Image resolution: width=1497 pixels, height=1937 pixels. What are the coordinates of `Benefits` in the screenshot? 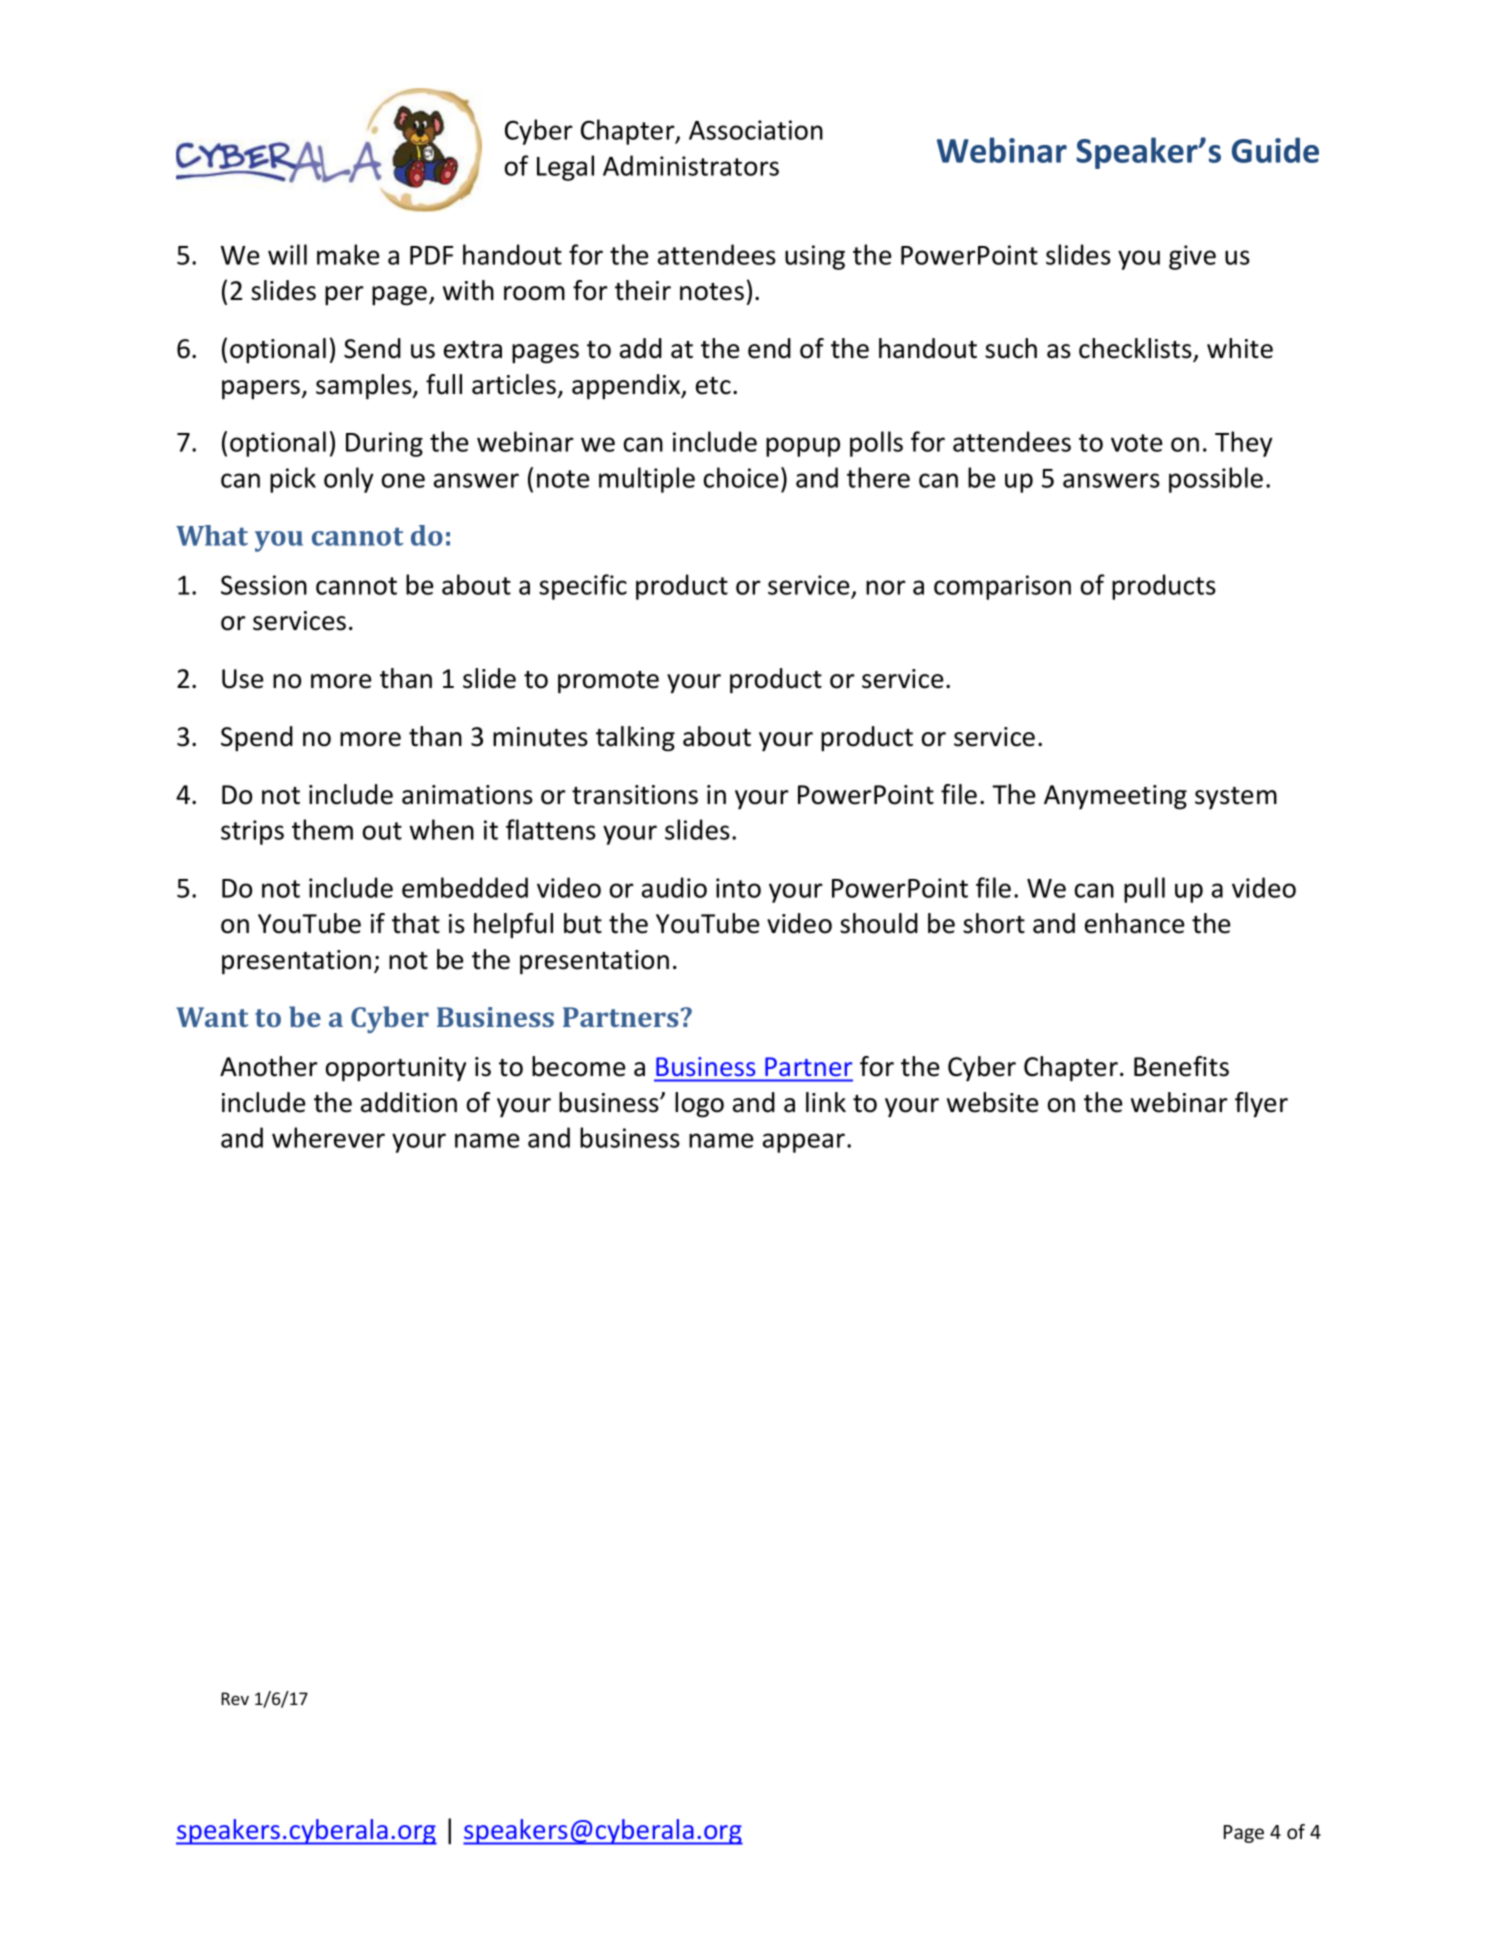 It's located at (1181, 1066).
